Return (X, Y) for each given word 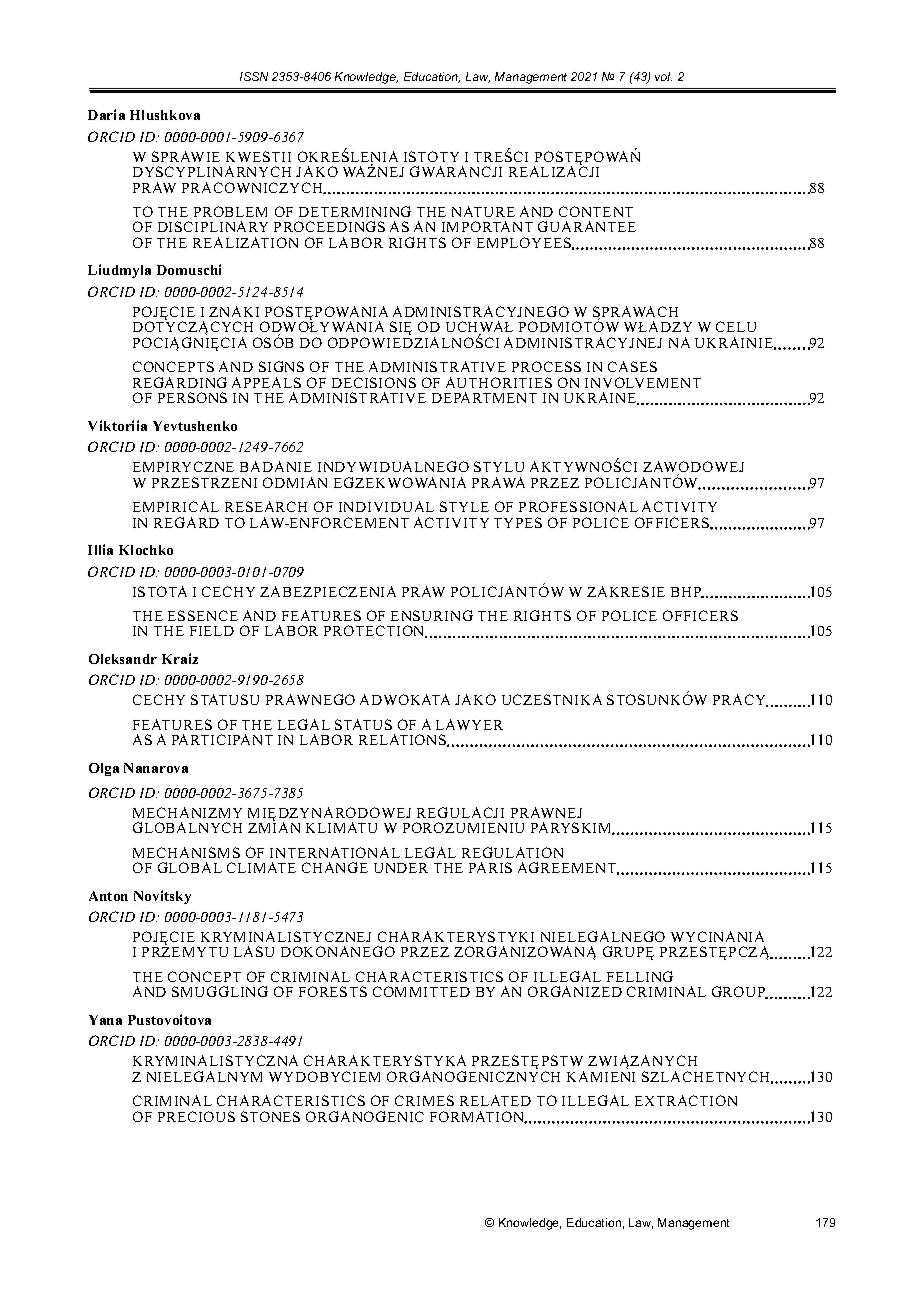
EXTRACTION (686, 1100)
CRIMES (424, 1100)
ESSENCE (203, 615)
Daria (106, 114)
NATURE (483, 211)
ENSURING (432, 615)
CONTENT (596, 211)
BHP (687, 592)
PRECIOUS (196, 1116)
